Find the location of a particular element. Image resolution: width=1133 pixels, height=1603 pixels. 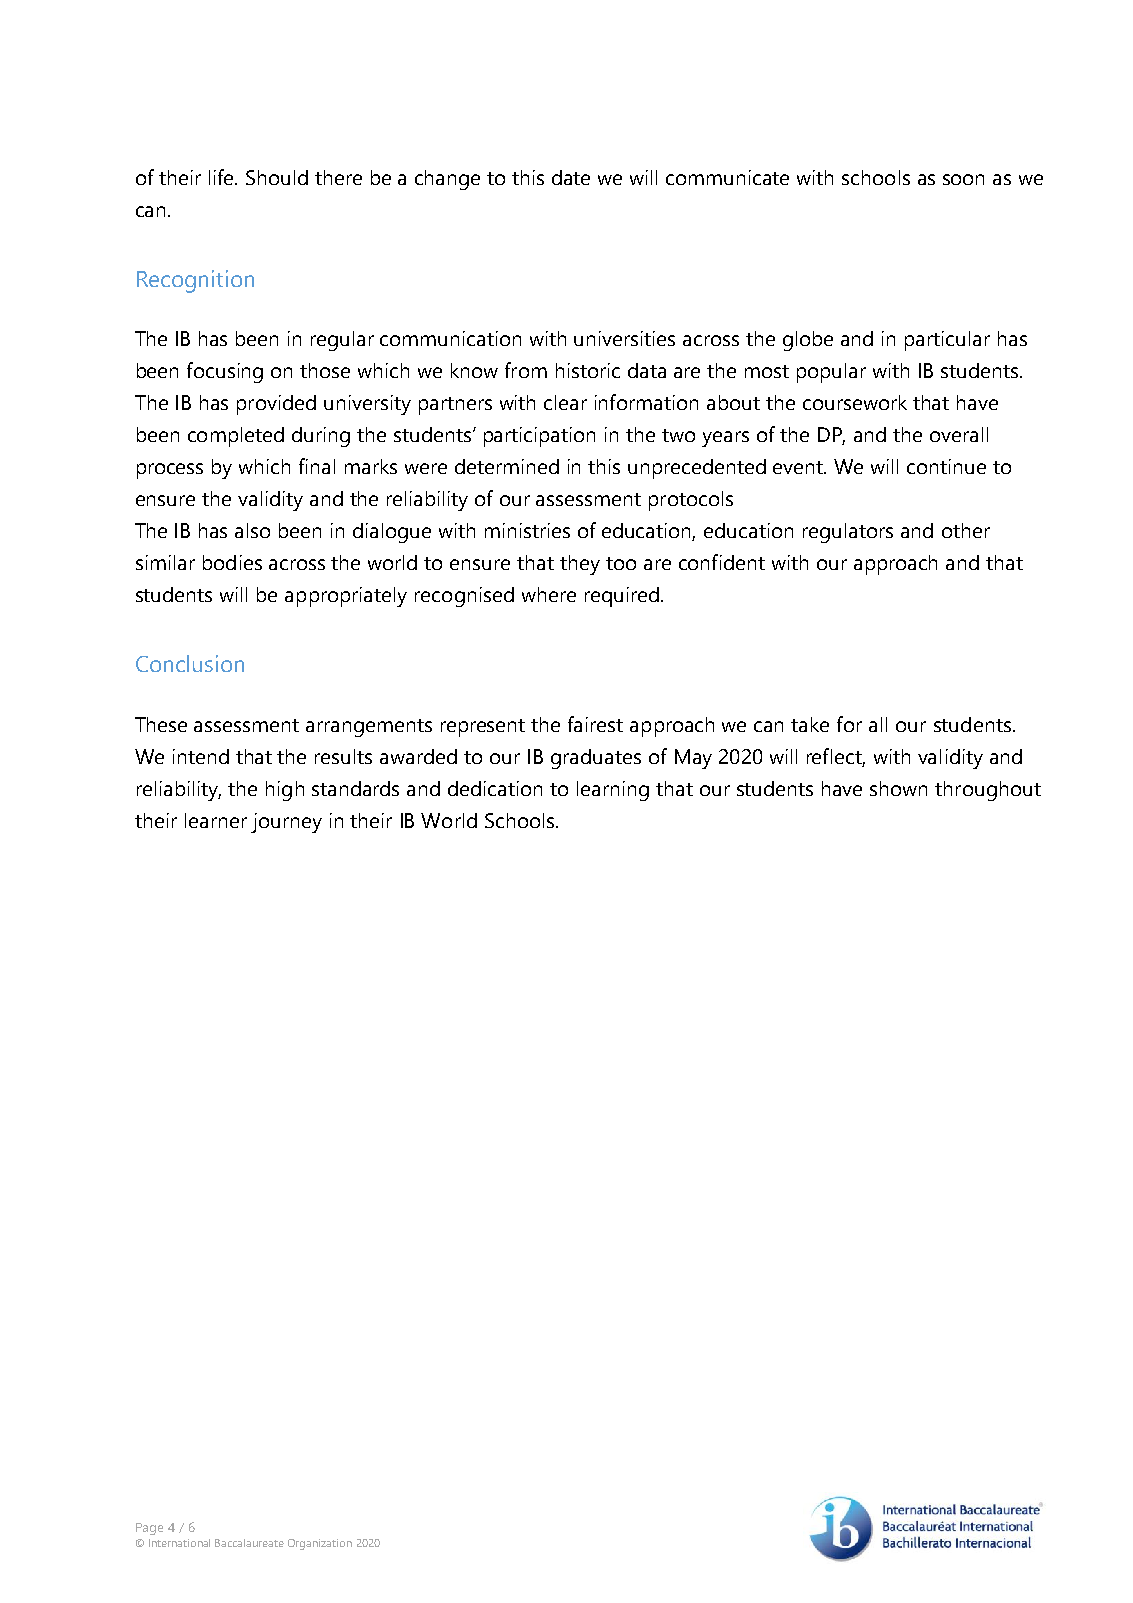

date is located at coordinates (571, 177).
